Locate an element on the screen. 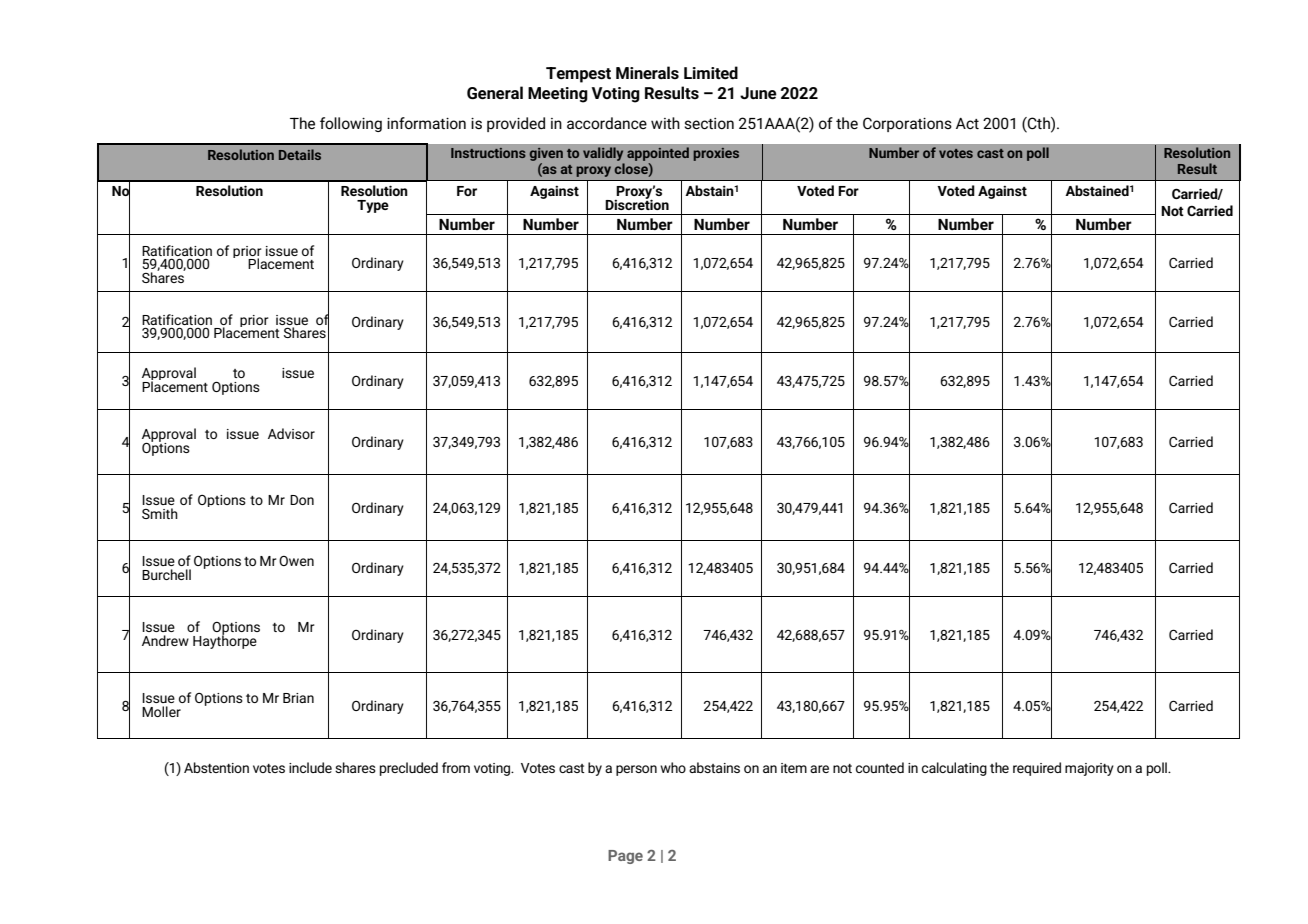  Andrew is located at coordinates (165, 640).
